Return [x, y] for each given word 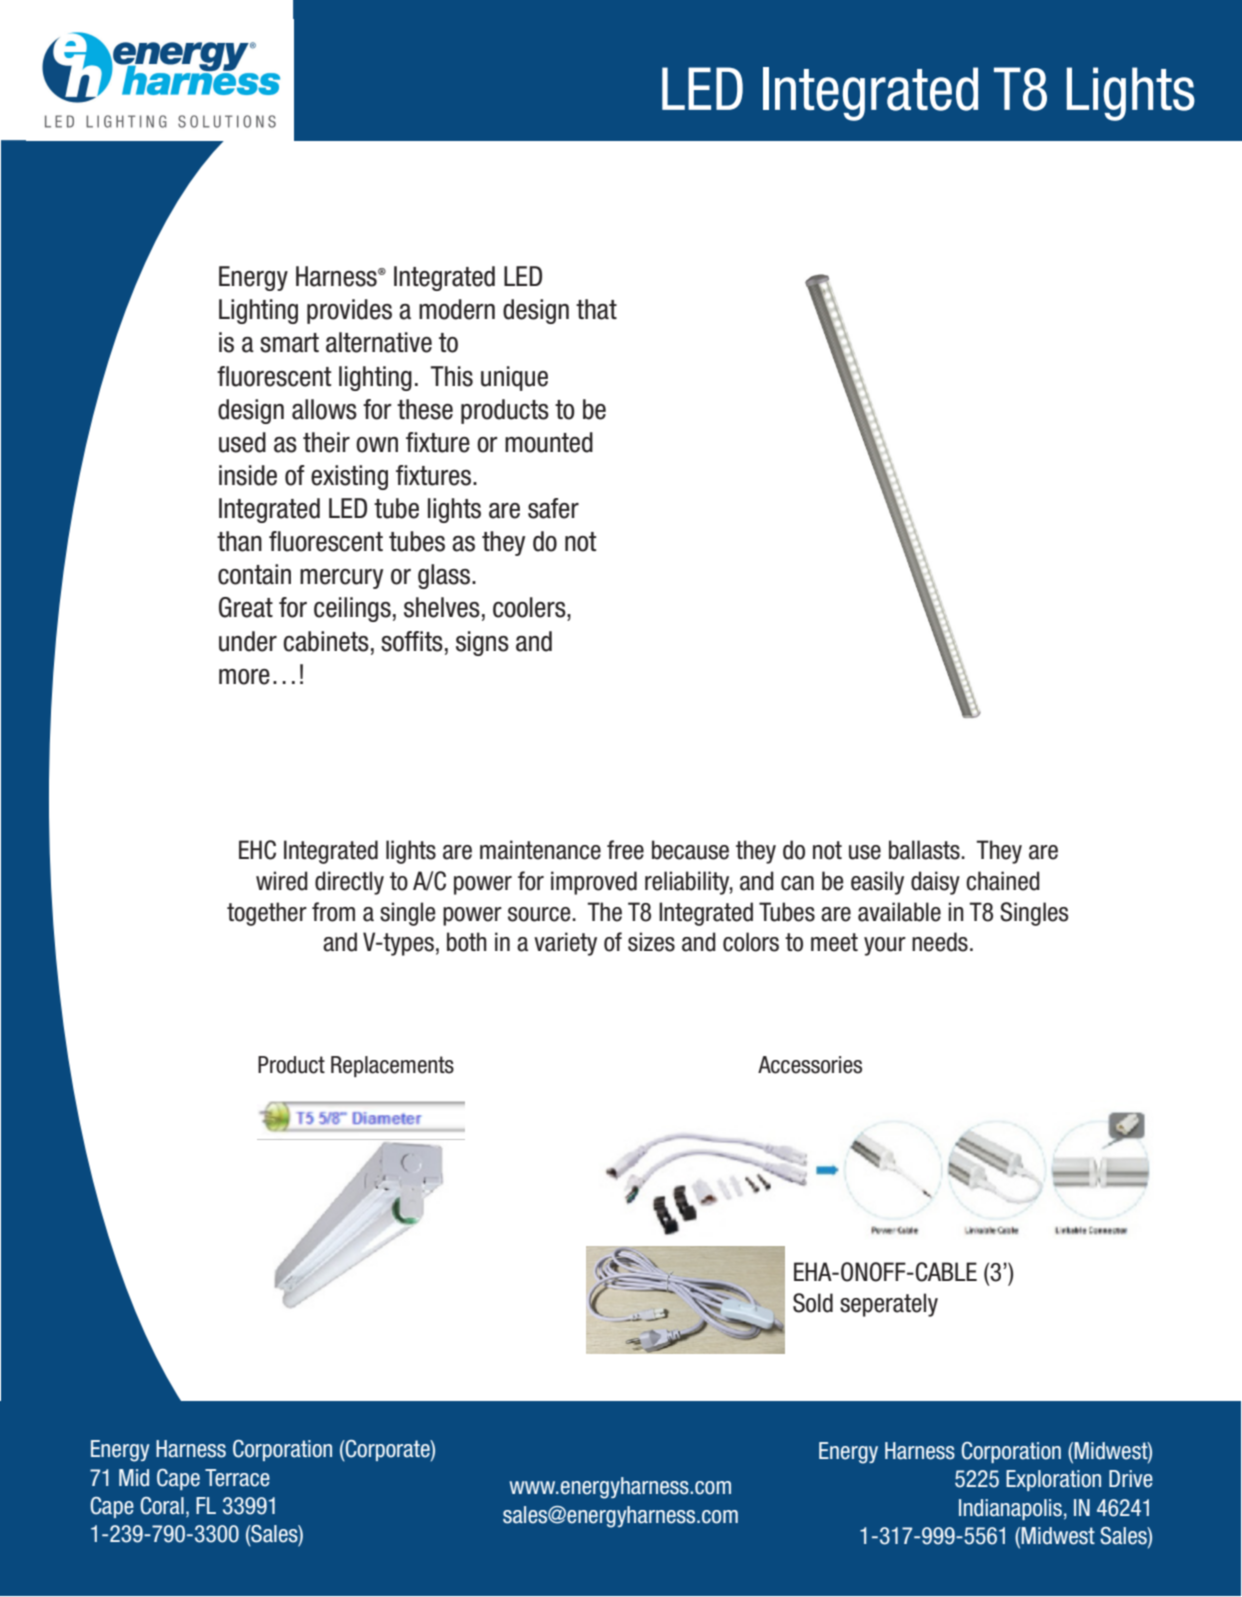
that [596, 309]
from [333, 912]
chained [1003, 881]
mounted [549, 442]
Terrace [237, 1478]
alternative [379, 342]
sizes [651, 942]
